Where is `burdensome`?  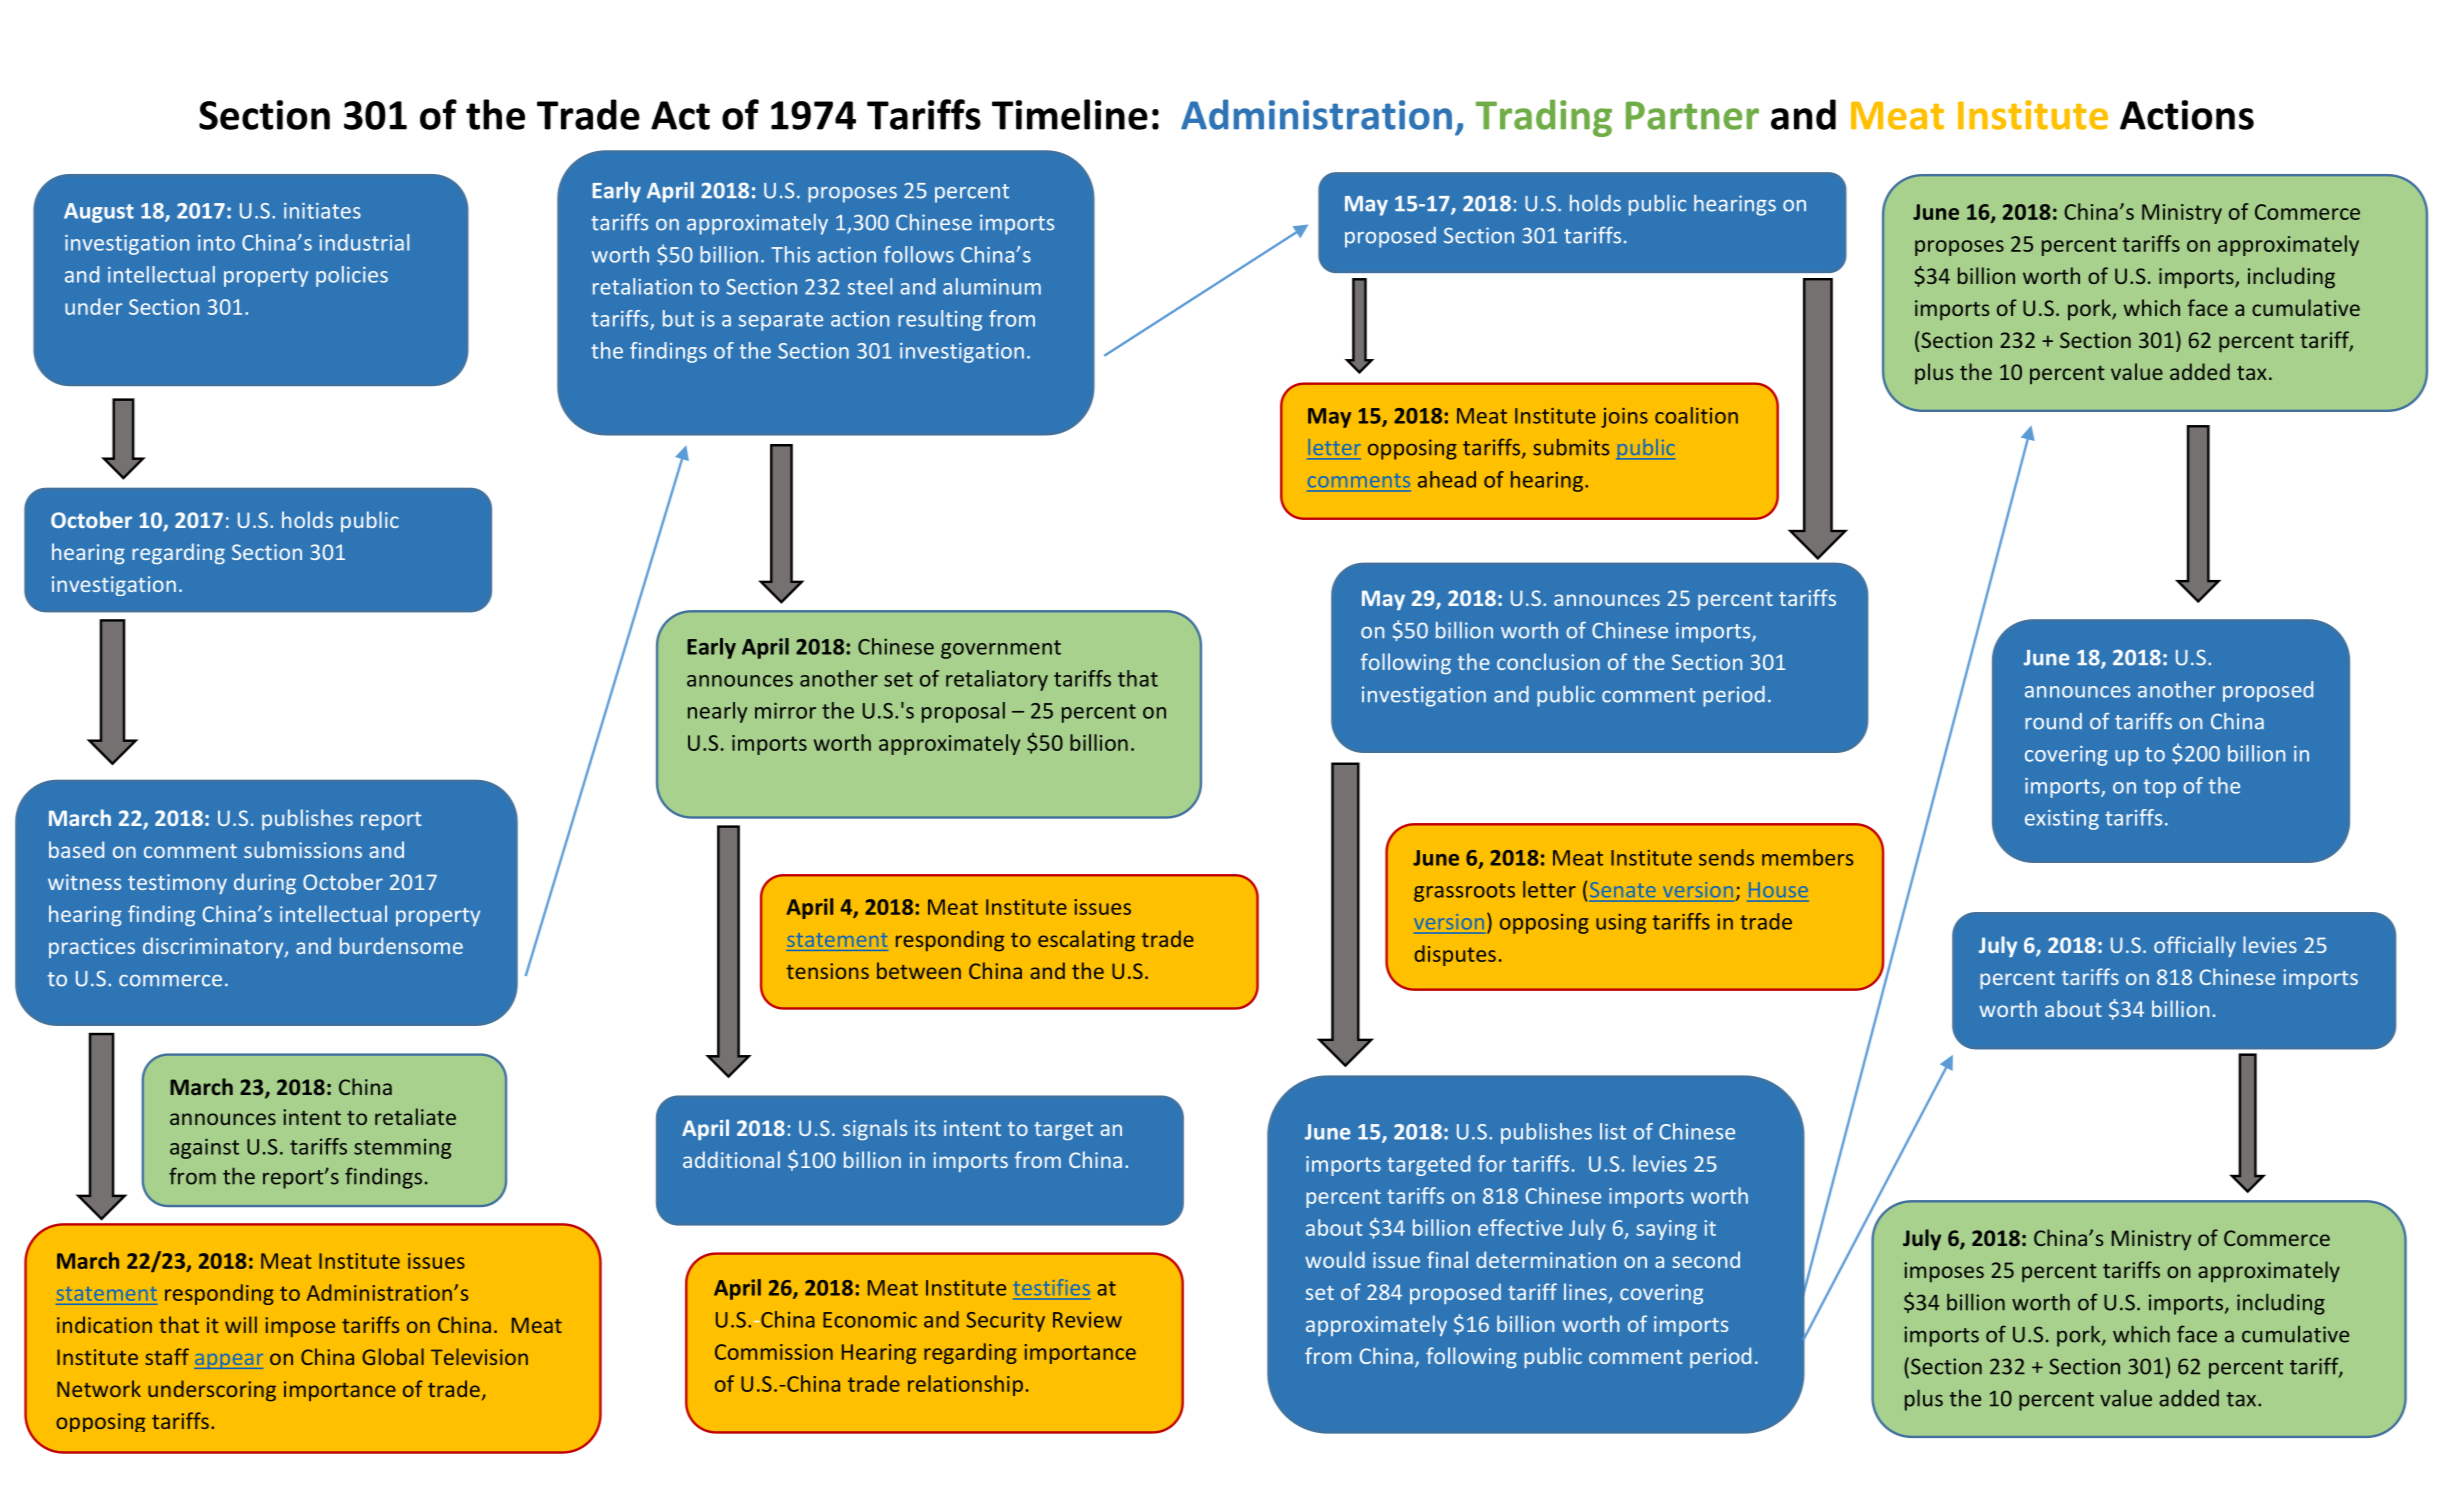 burdensome is located at coordinates (401, 945).
